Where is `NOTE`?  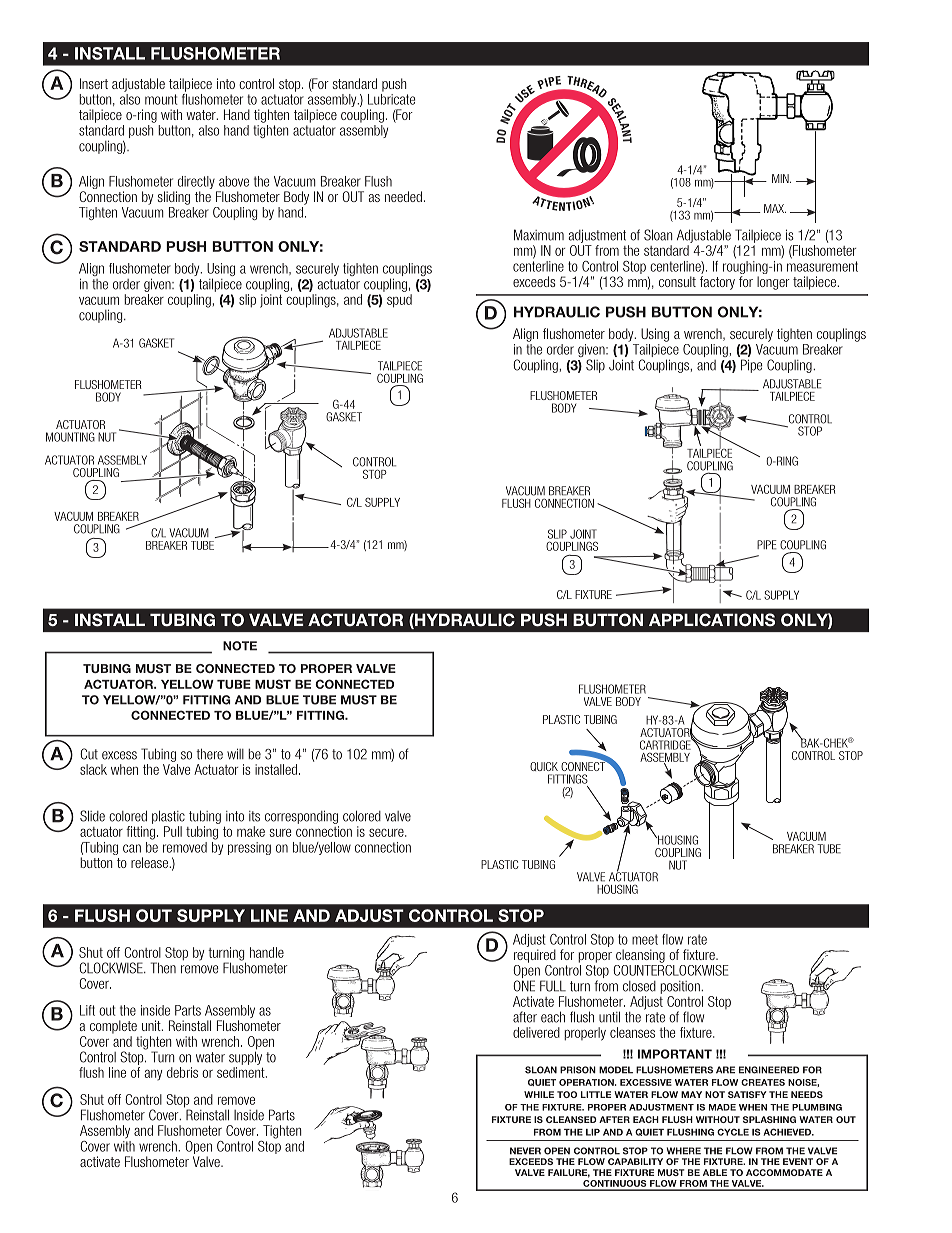
NOTE is located at coordinates (240, 646).
